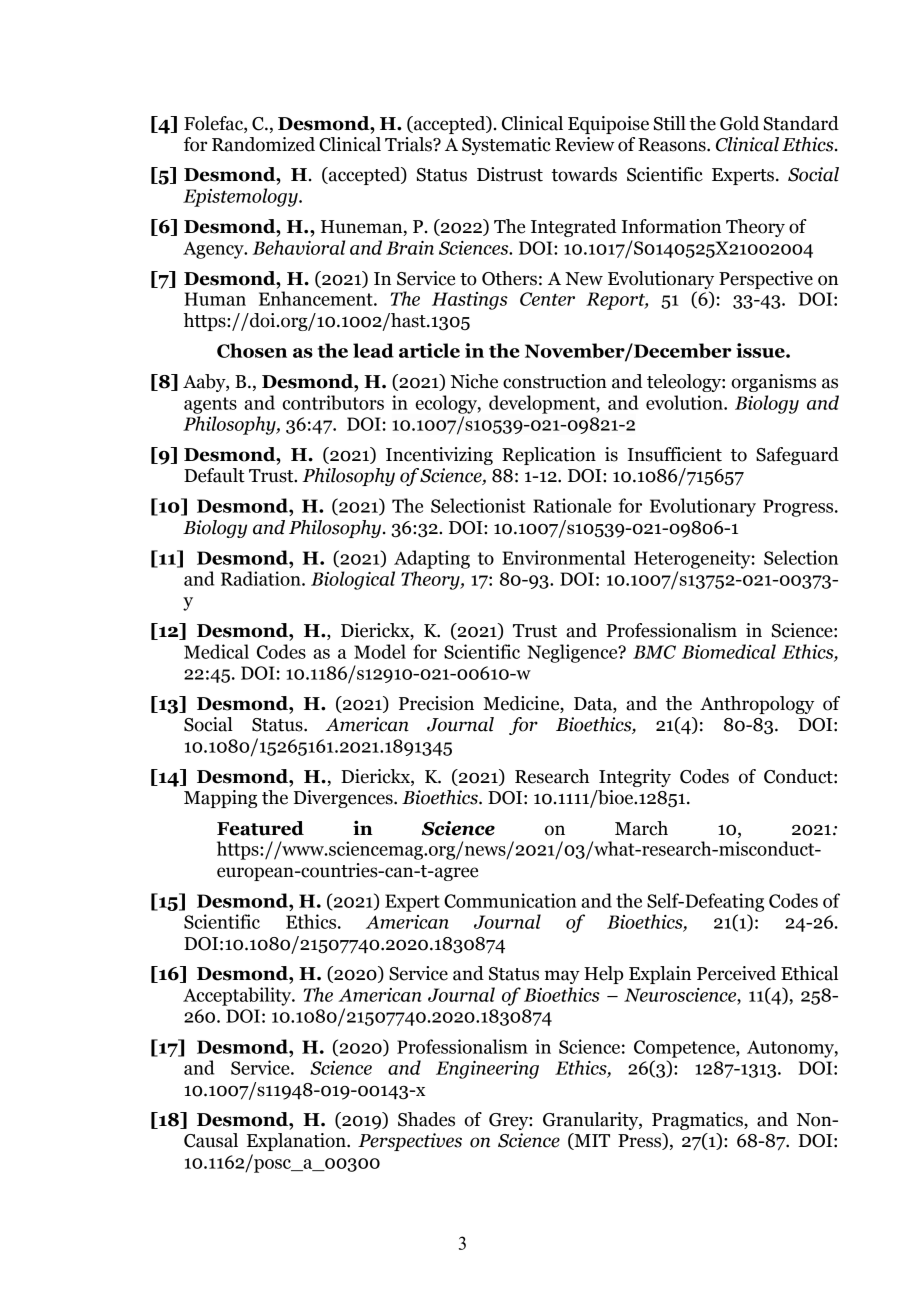  I want to click on Anthropology, so click(757, 705).
